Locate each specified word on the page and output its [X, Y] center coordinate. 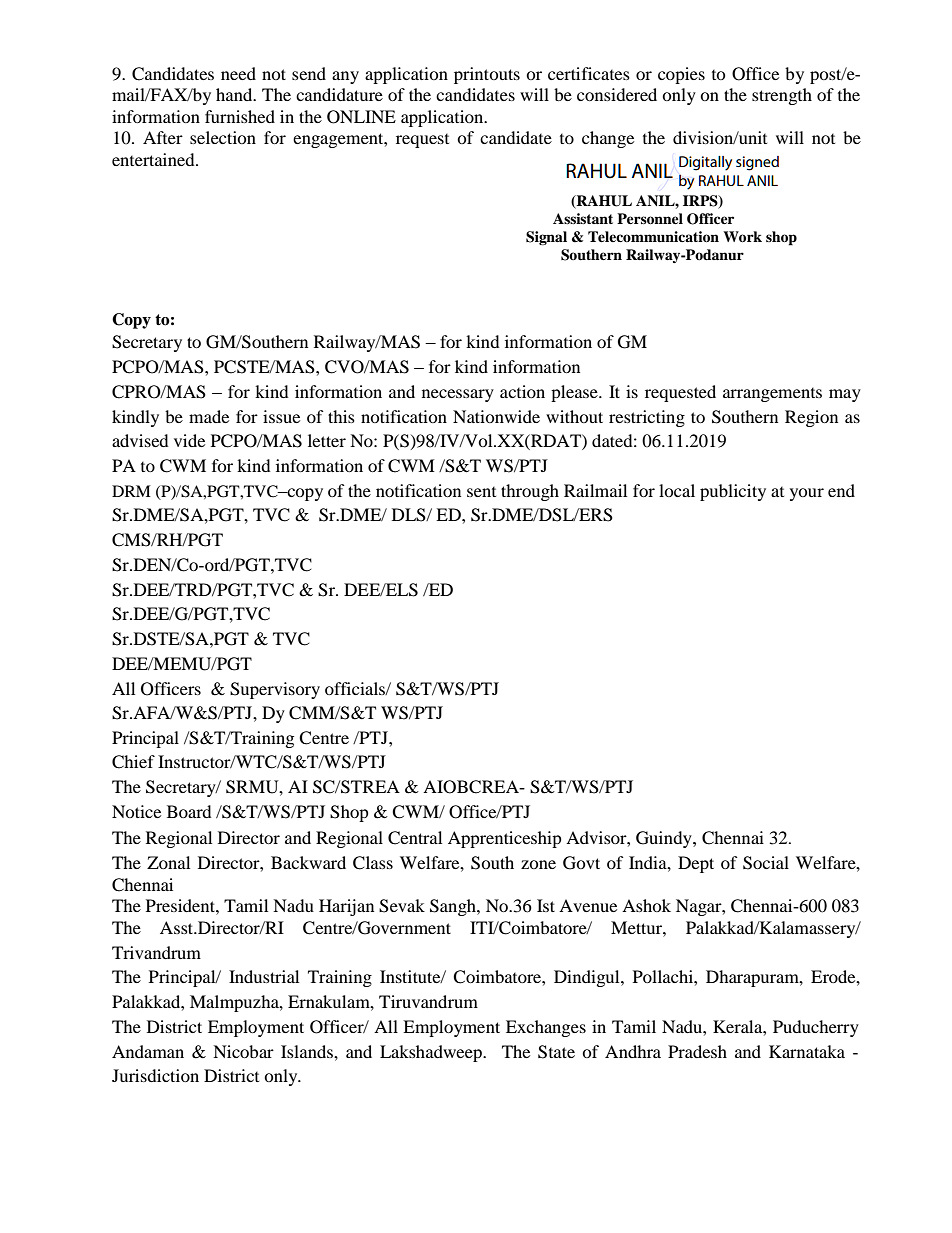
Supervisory [275, 690]
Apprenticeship [505, 839]
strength [782, 96]
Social [766, 863]
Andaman [148, 1051]
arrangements [772, 395]
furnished [240, 116]
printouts [487, 75]
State [556, 1052]
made [209, 416]
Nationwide [496, 416]
